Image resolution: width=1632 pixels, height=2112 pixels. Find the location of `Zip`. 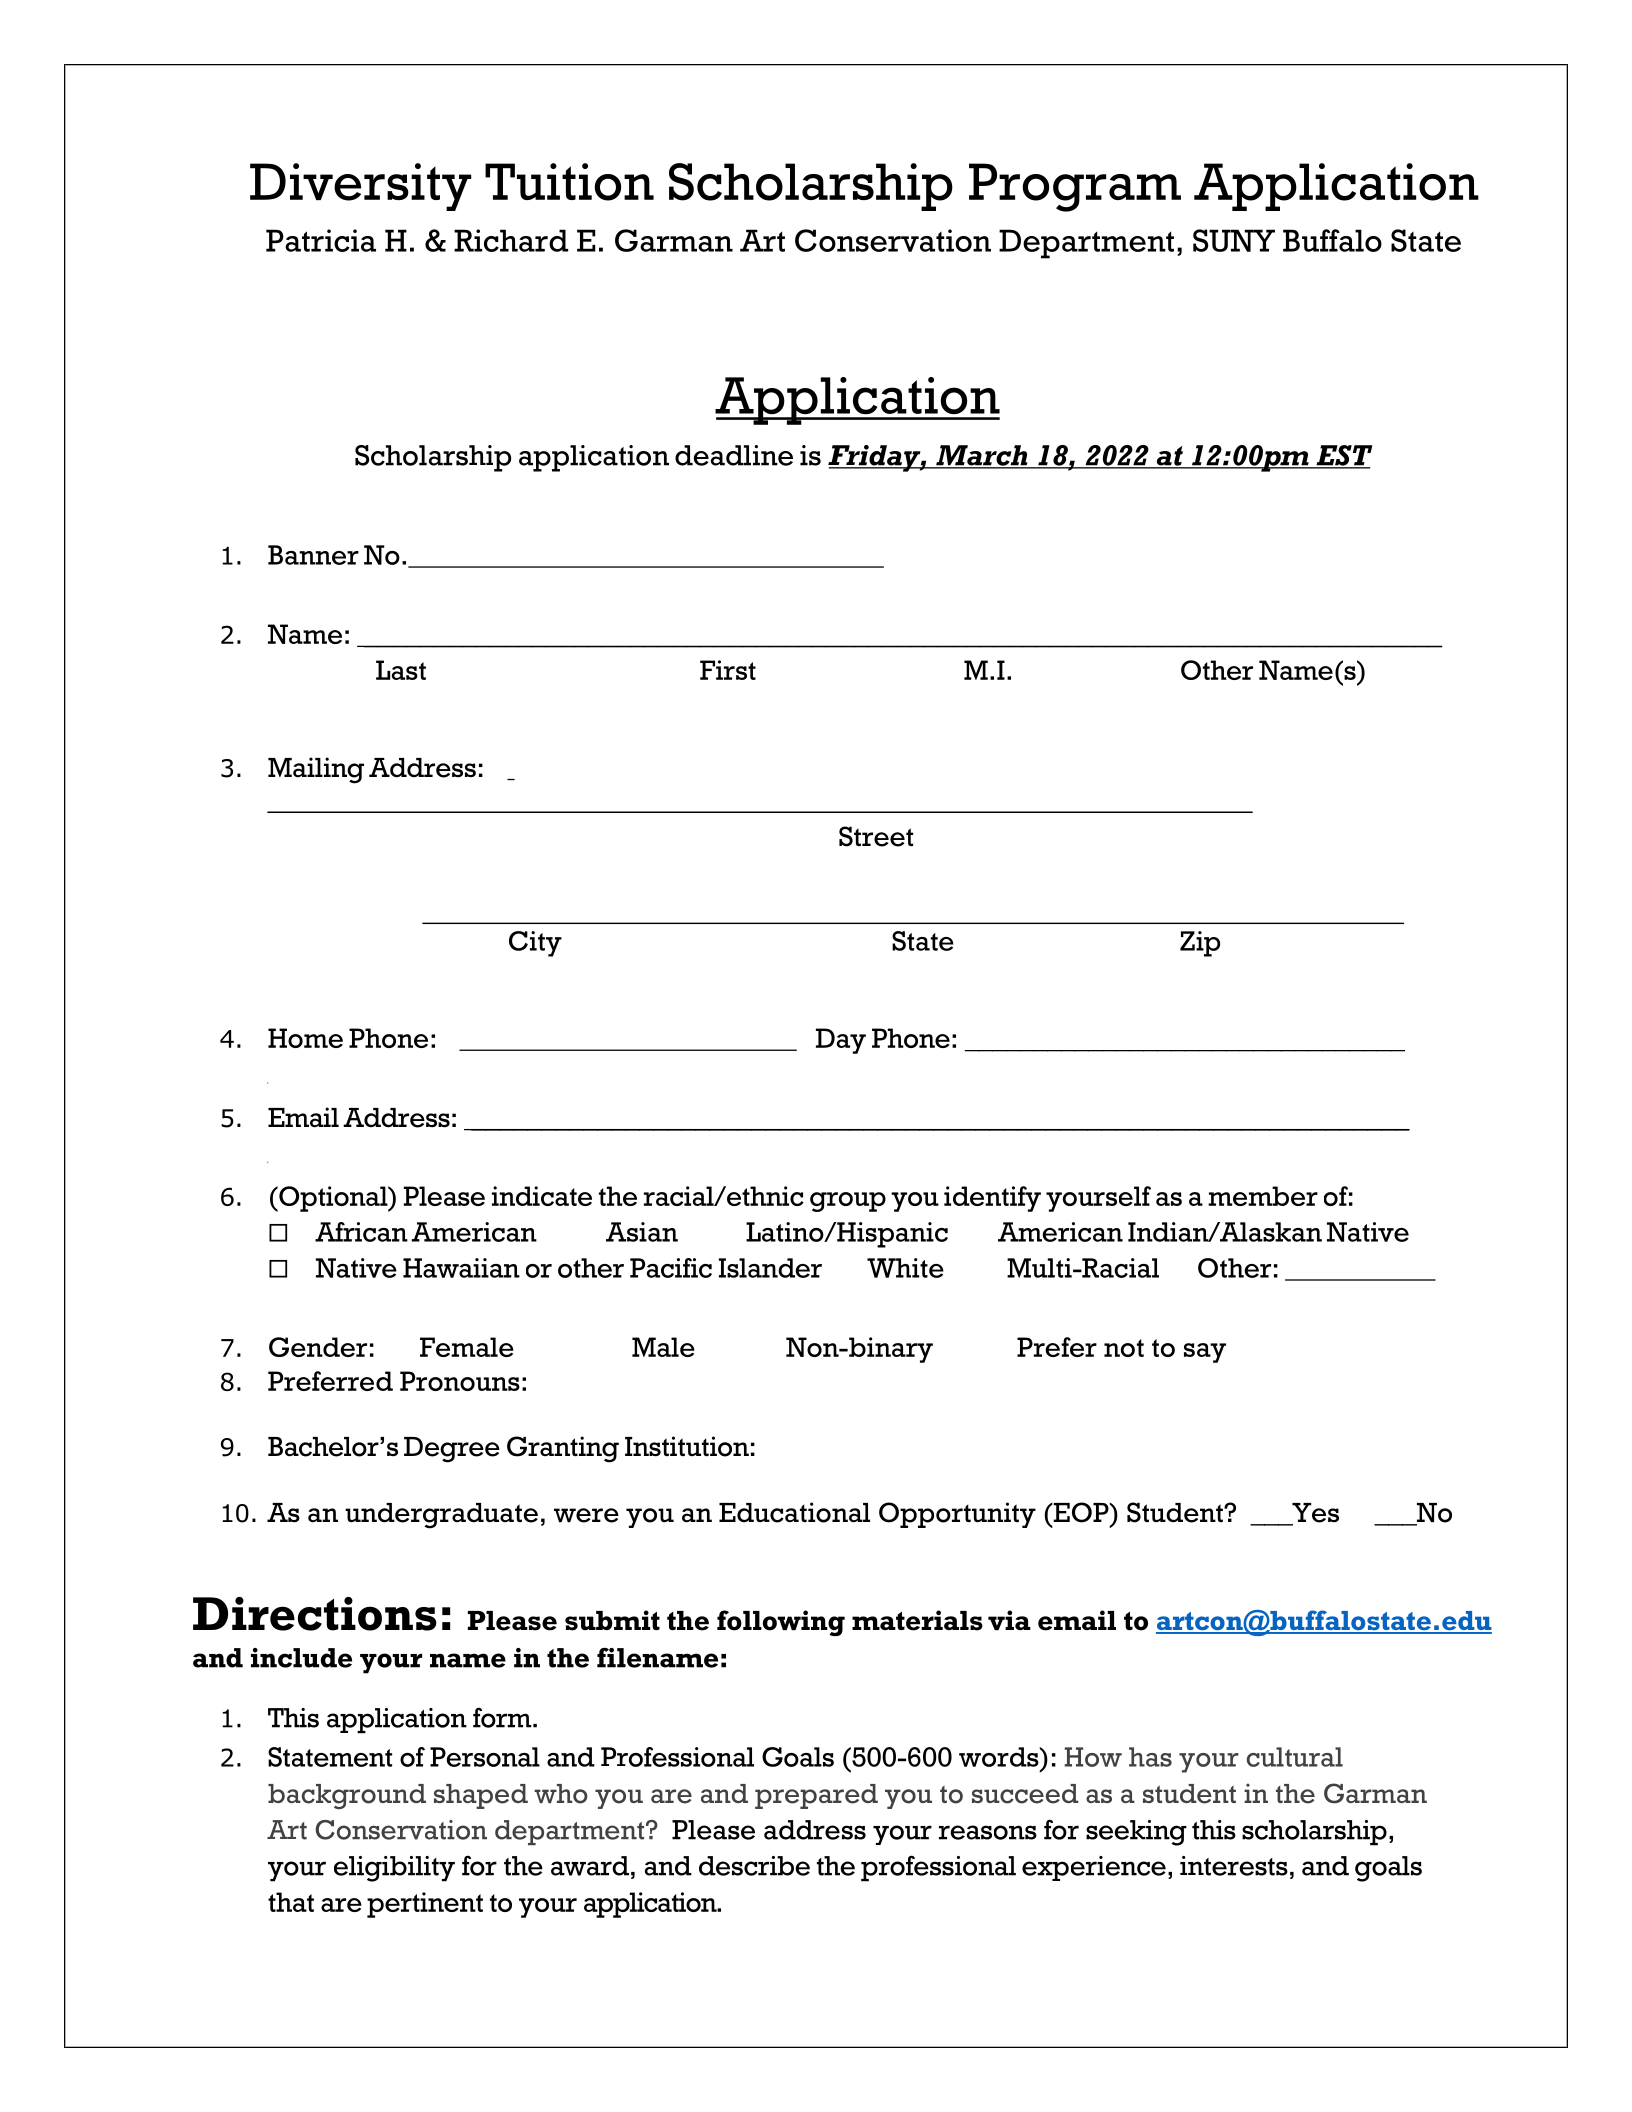

Zip is located at coordinates (1200, 944).
